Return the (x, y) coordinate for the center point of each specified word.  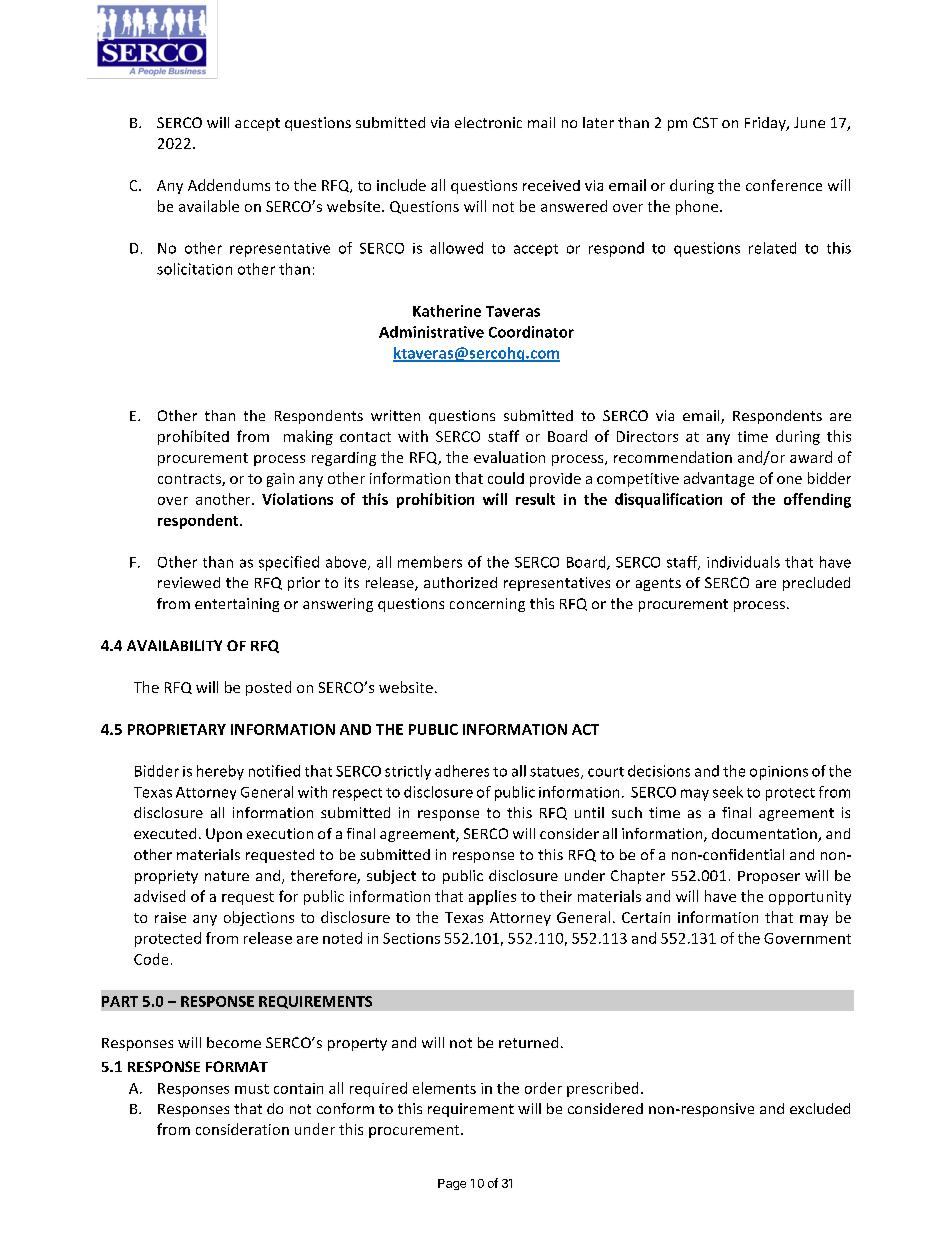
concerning (487, 605)
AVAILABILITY (174, 645)
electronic (488, 122)
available (209, 206)
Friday (766, 124)
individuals (743, 562)
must (252, 1089)
